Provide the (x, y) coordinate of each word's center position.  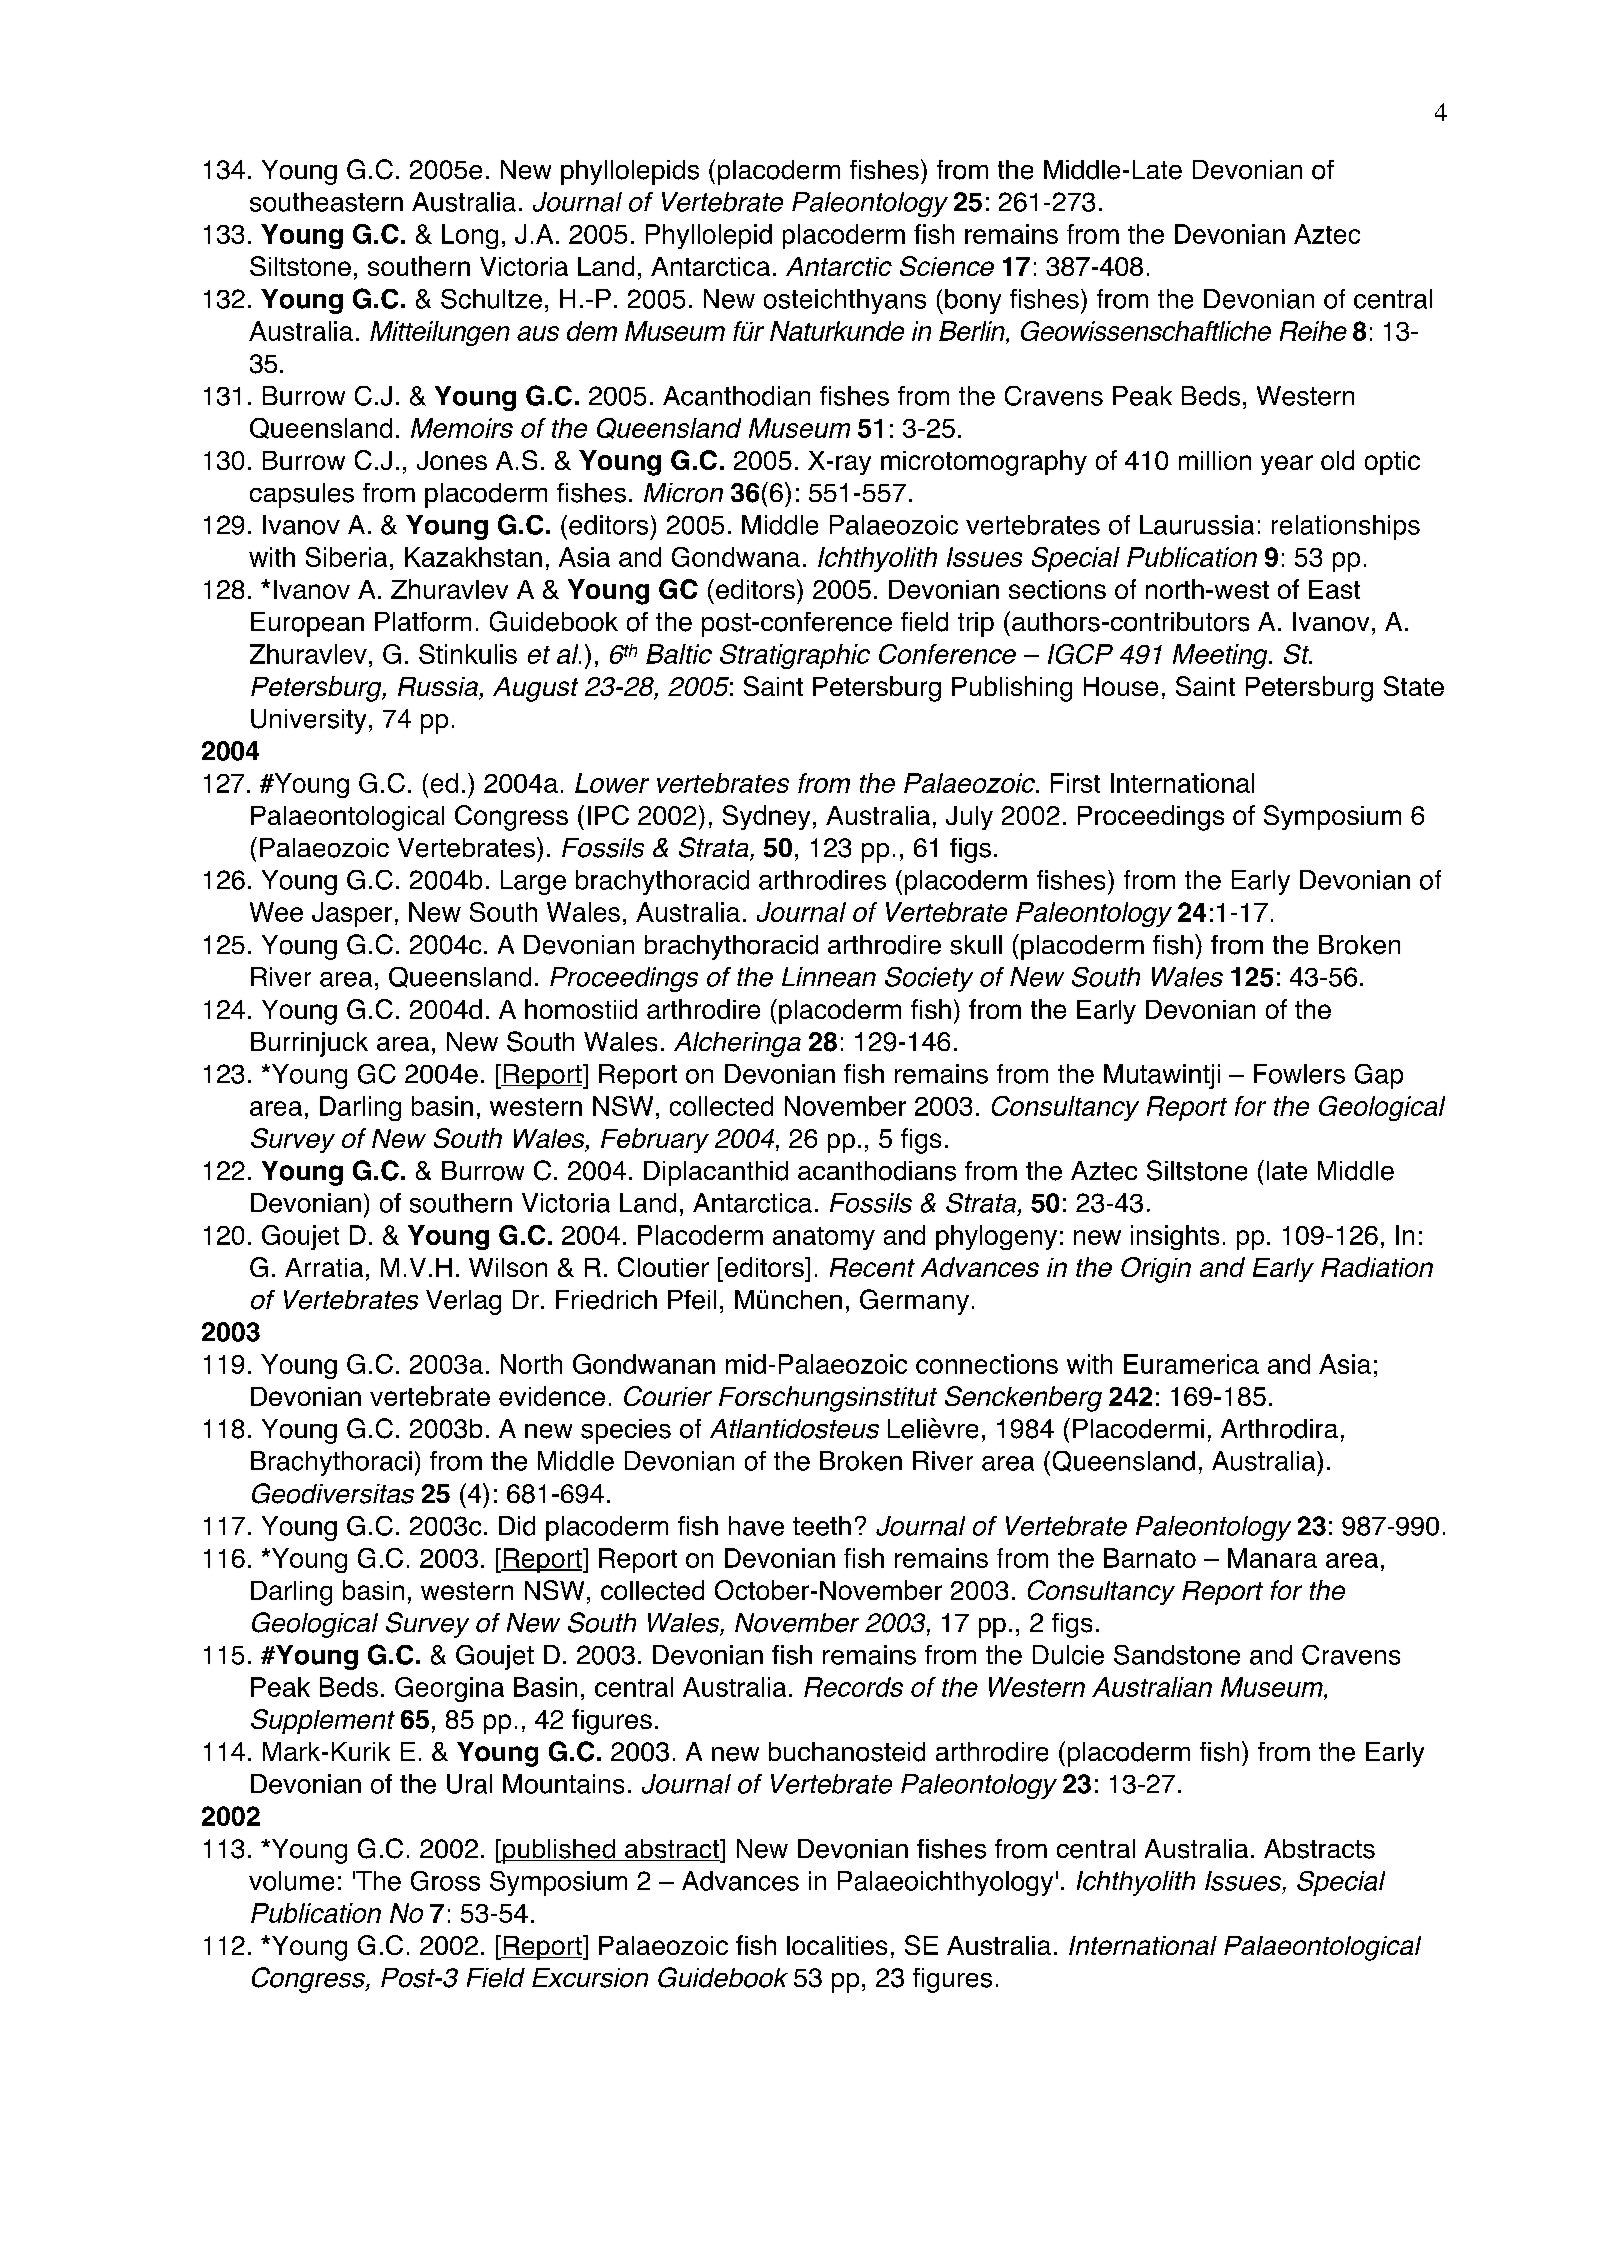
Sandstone (1177, 1655)
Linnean (829, 977)
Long (470, 236)
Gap (1379, 1076)
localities (837, 1945)
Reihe (1313, 331)
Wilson (508, 1267)
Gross (445, 1881)
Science (947, 266)
